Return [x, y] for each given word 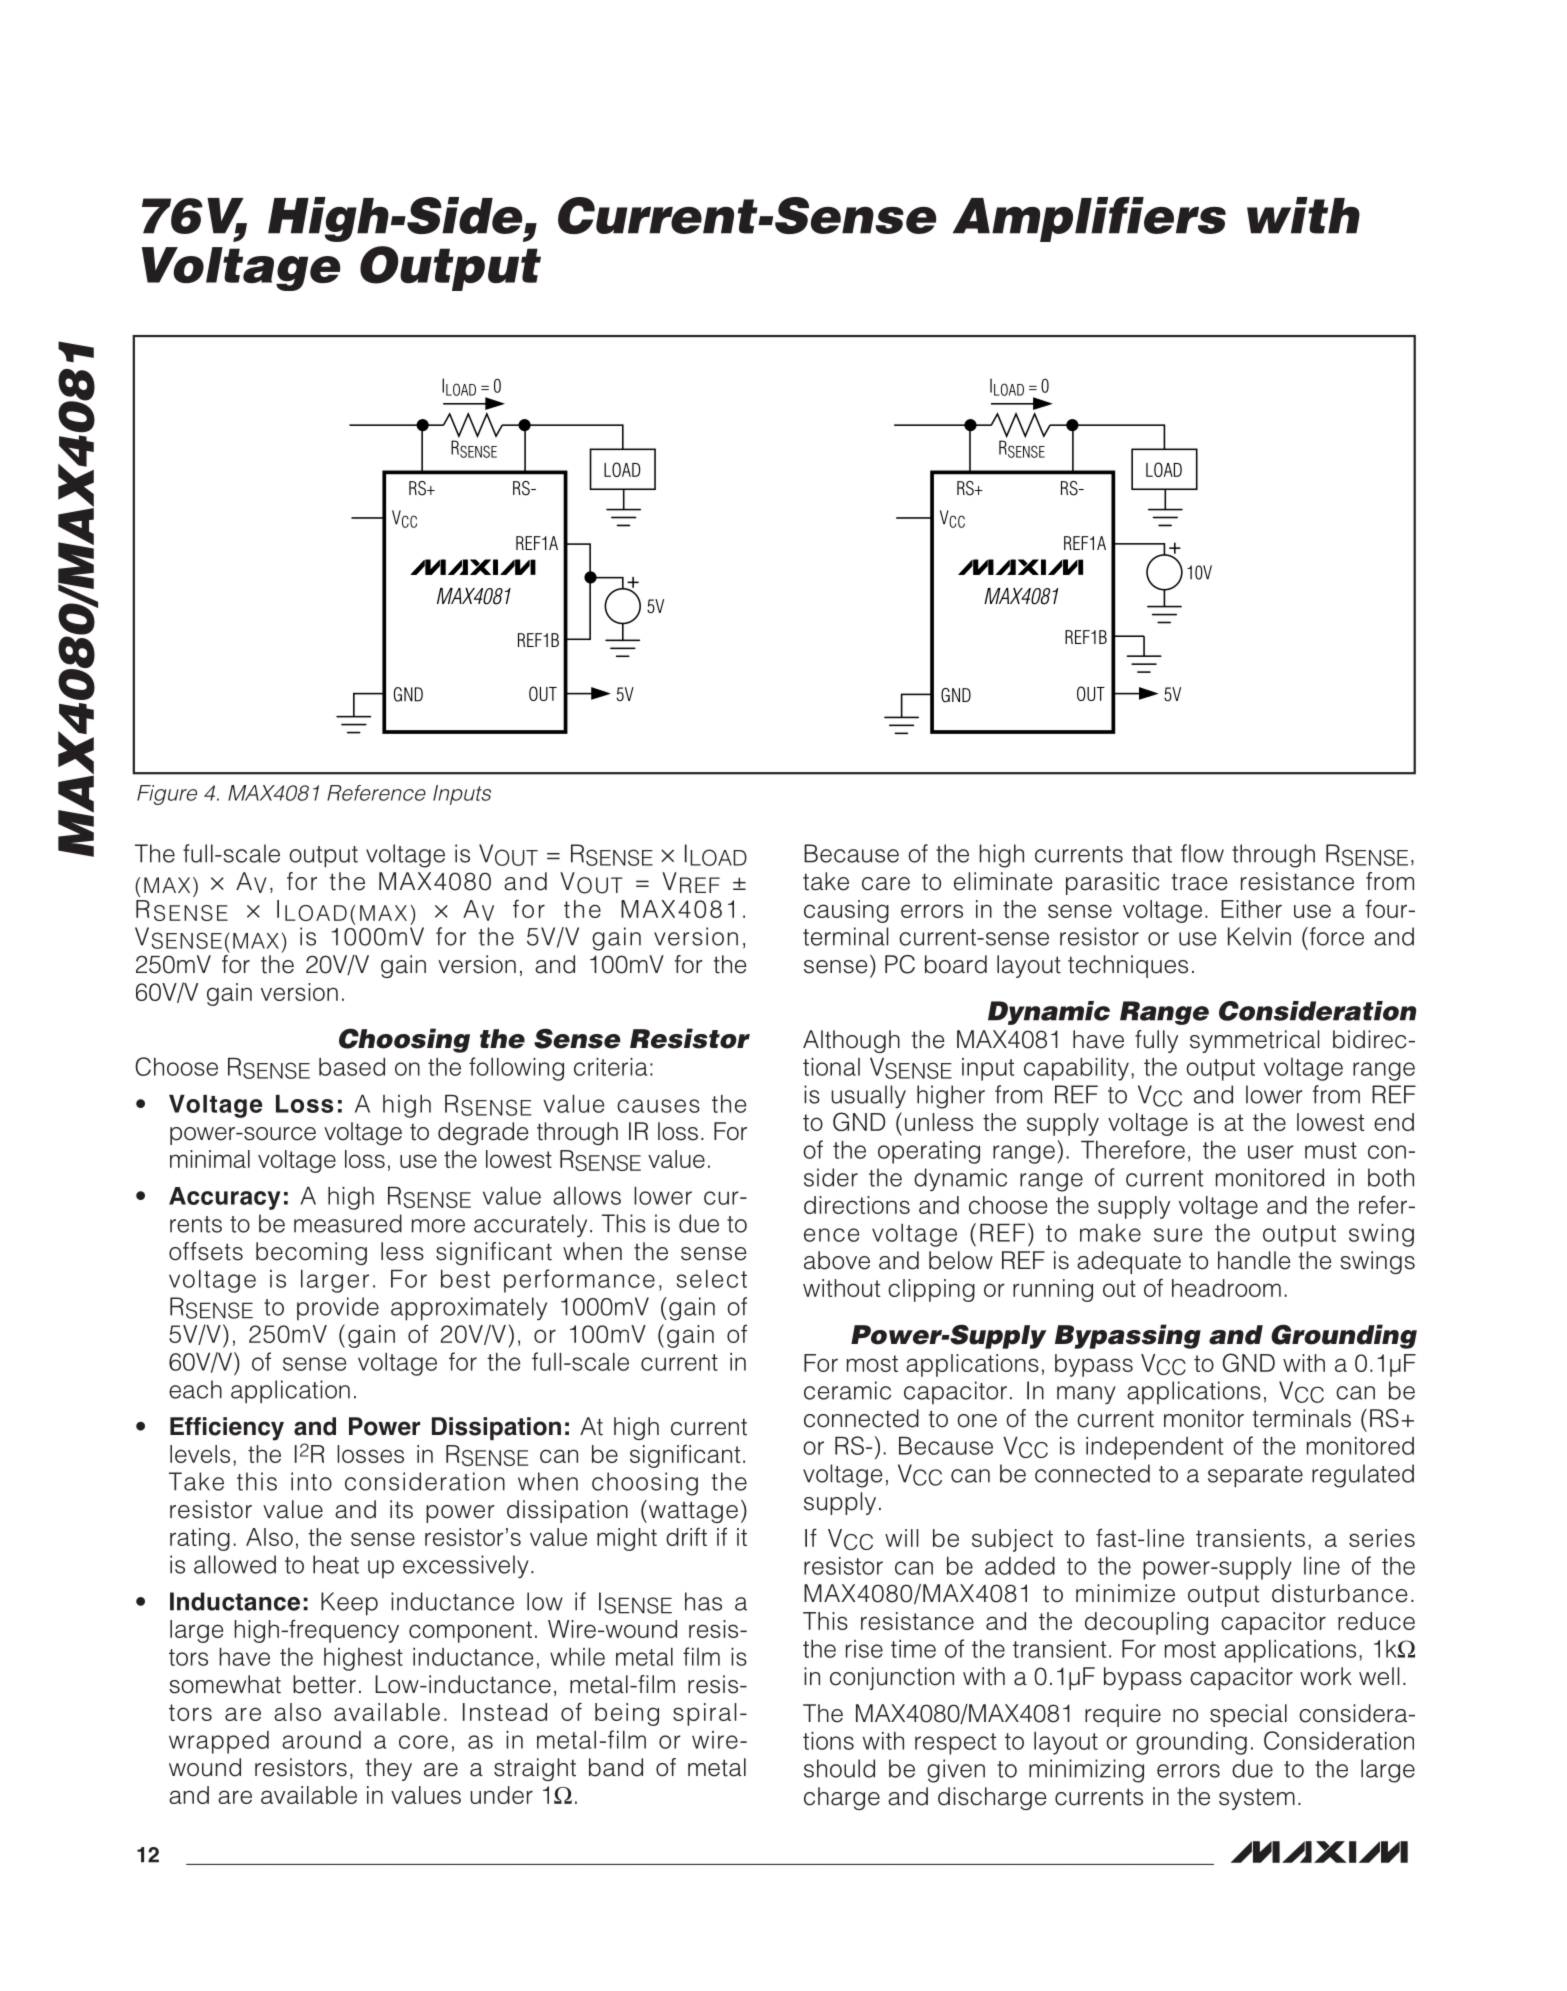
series [1382, 1538]
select [712, 1279]
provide [338, 1308]
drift [686, 1536]
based [352, 1067]
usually [868, 1096]
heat [336, 1564]
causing [846, 911]
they [389, 1769]
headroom [1226, 1288]
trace [1200, 882]
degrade [483, 1133]
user [1271, 1152]
